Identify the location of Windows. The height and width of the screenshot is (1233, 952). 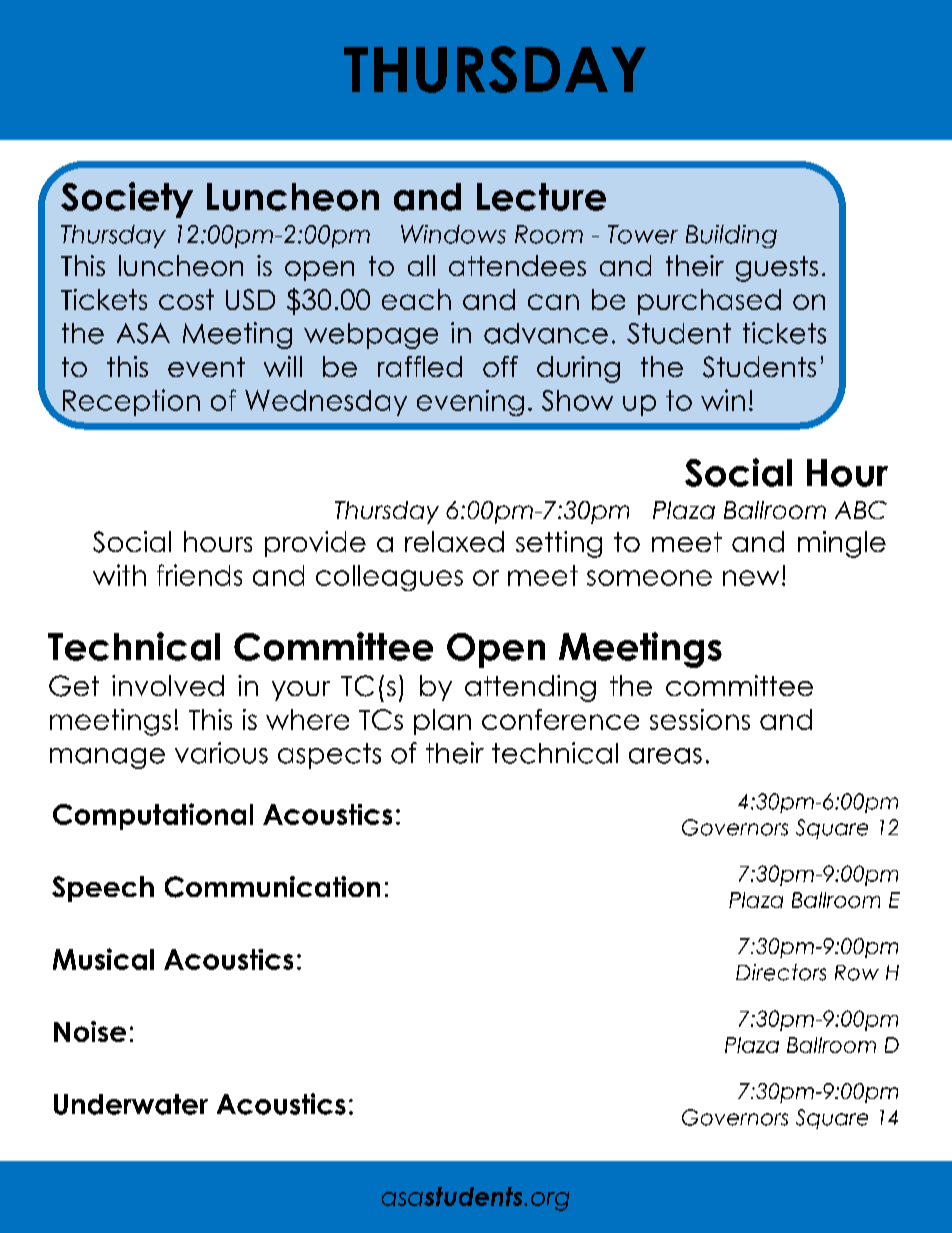
(453, 234).
